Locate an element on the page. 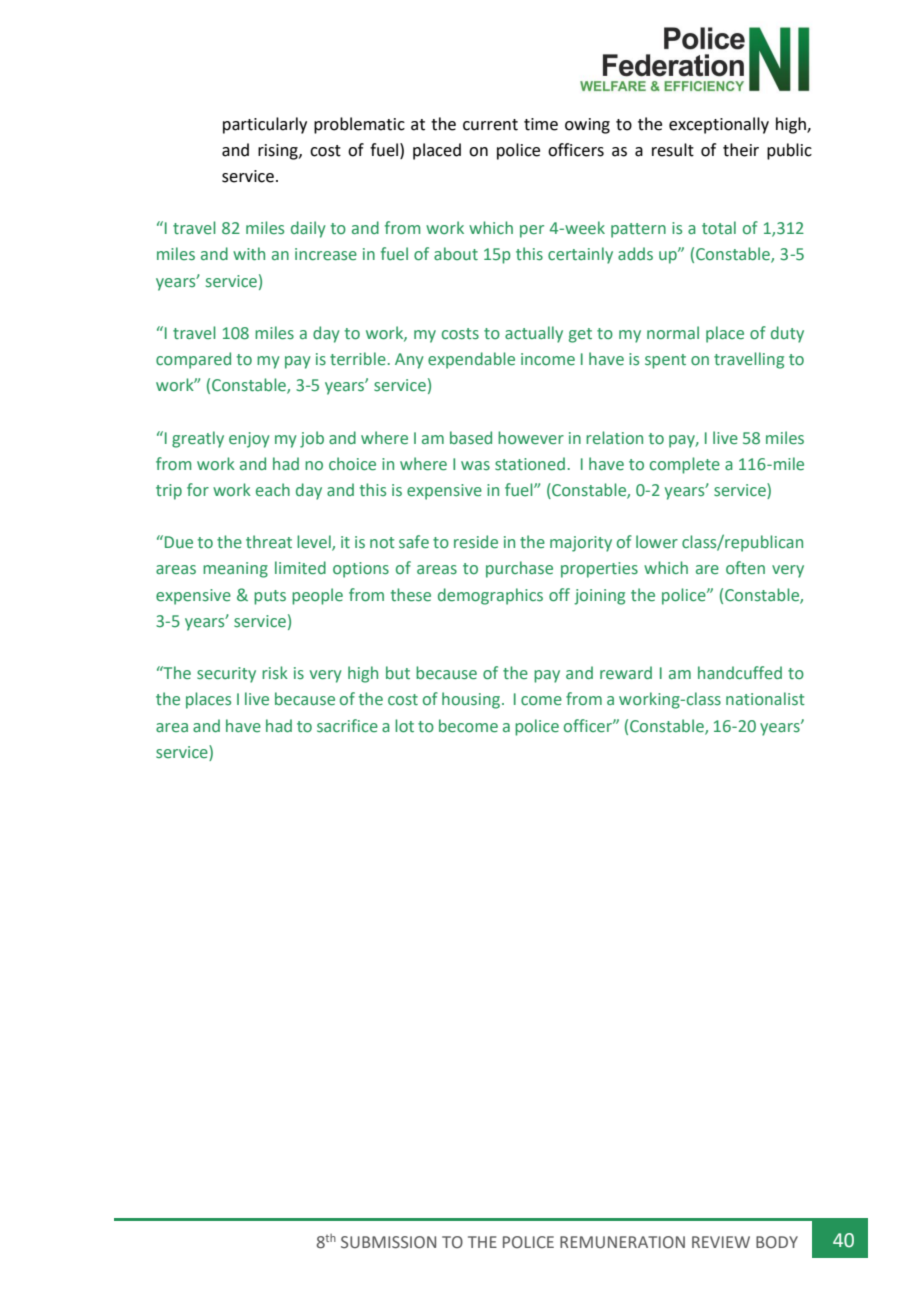 This document has height=1308, width=924. SUBMISSION is located at coordinates (388, 1242).
